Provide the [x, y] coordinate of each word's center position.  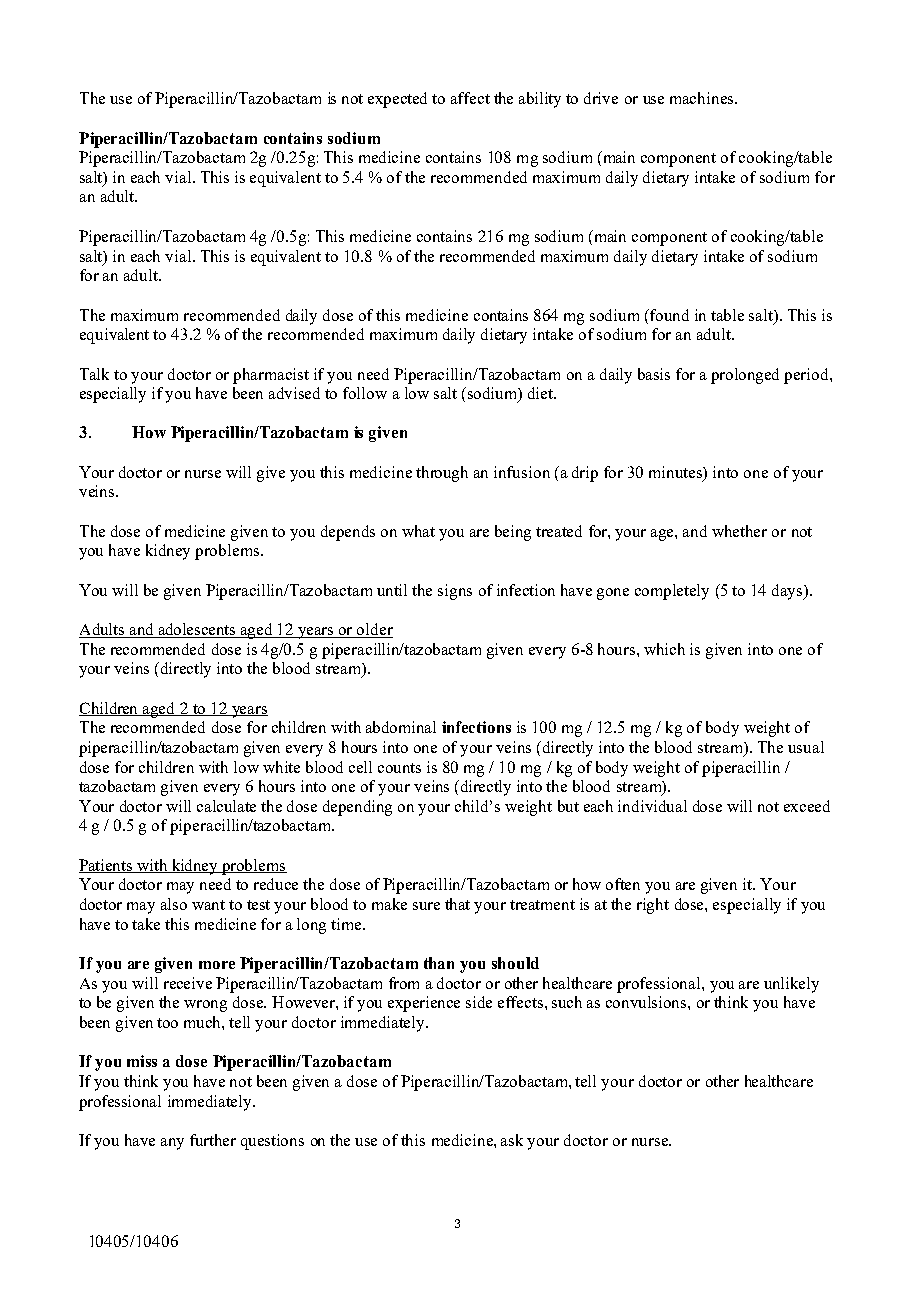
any [172, 1144]
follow [365, 393]
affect [470, 98]
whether [739, 531]
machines [701, 98]
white [281, 767]
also [174, 904]
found [669, 315]
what [418, 531]
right [653, 906]
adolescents [197, 630]
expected [397, 100]
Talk [94, 374]
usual [806, 747]
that [457, 904]
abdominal [401, 727]
